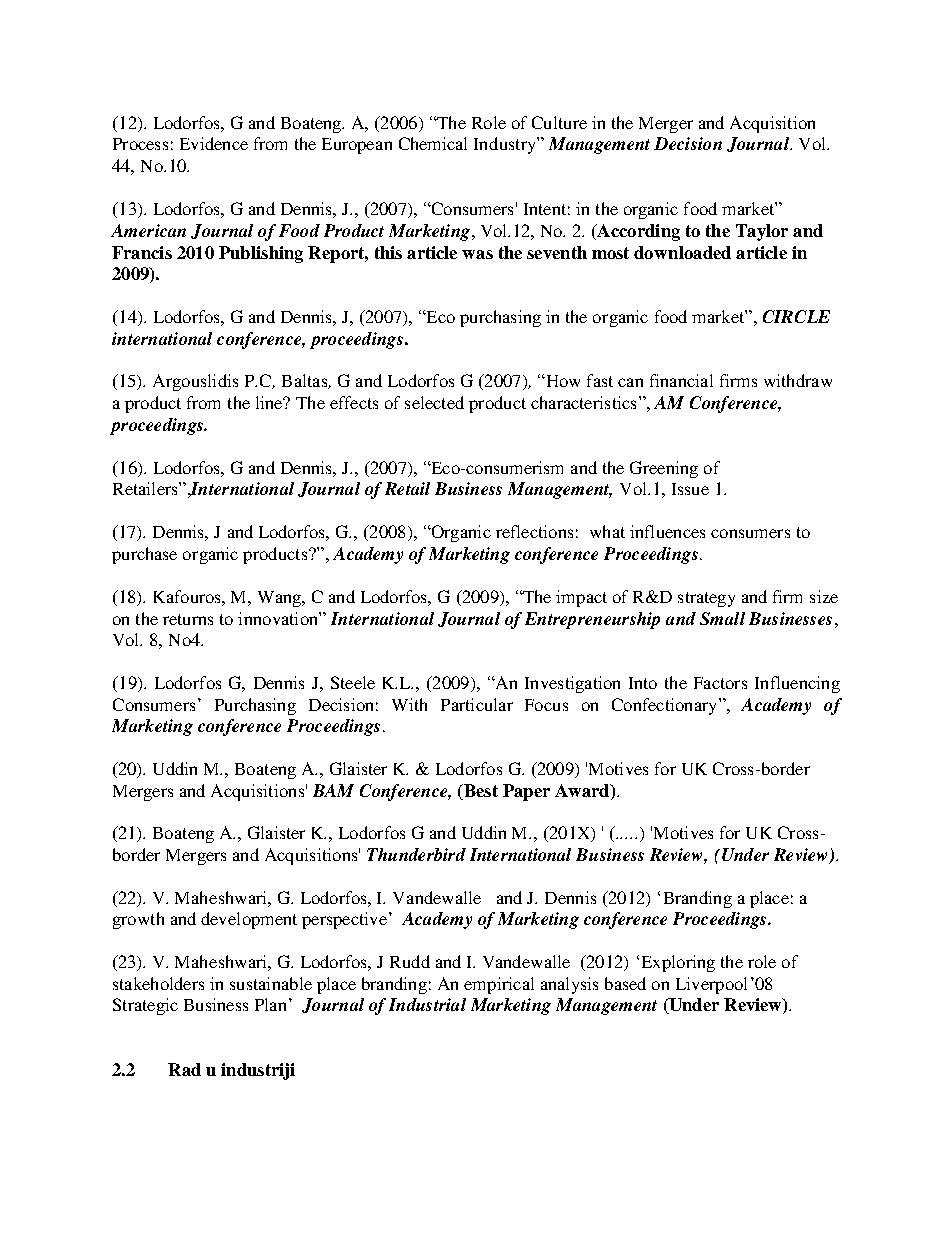 Image resolution: width=952 pixels, height=1233 pixels. Describe the element at coordinates (214, 143) in the image. I see `Evidence` at that location.
